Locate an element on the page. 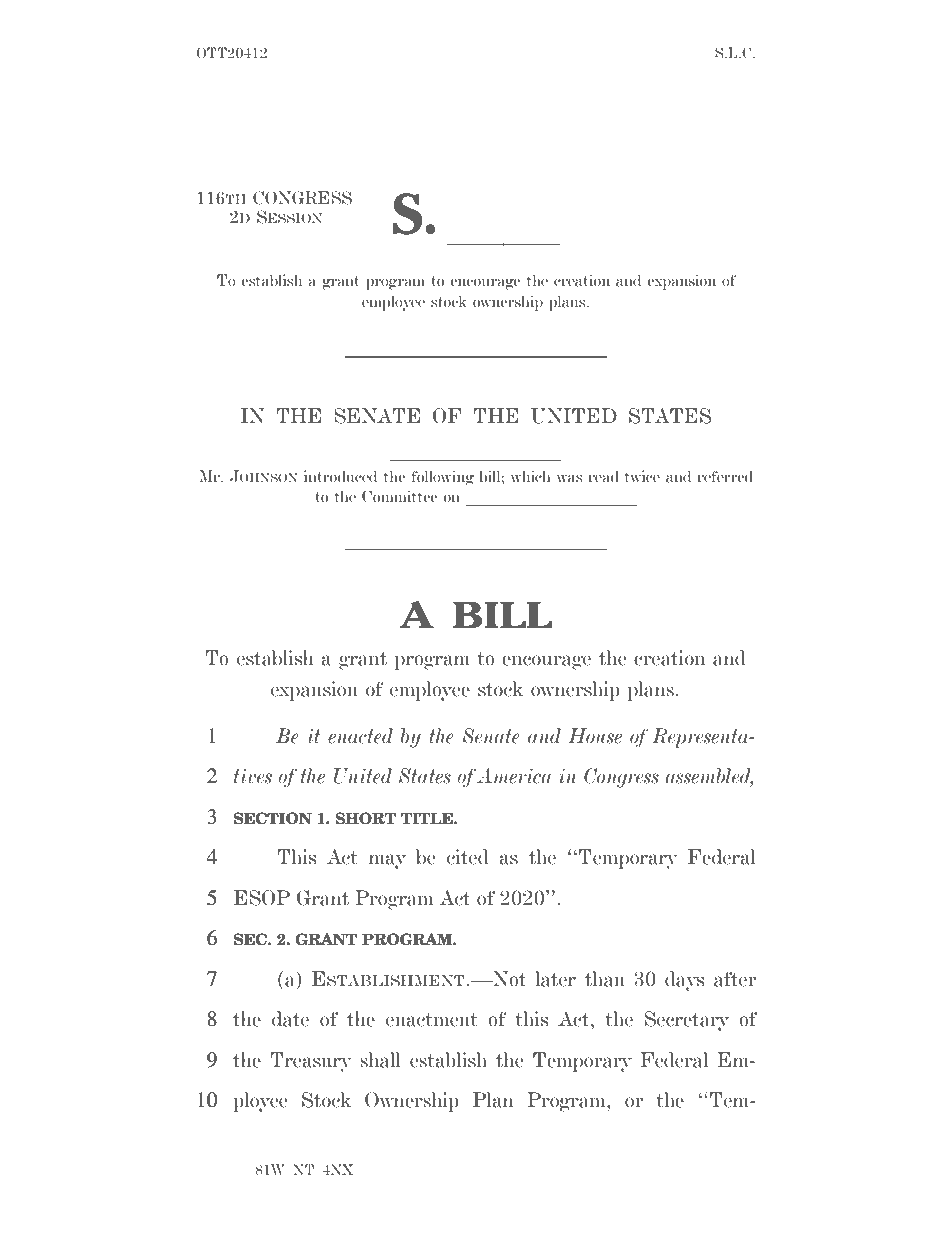 Image resolution: width=952 pixels, height=1233 pixels. enactment is located at coordinates (432, 1020).
